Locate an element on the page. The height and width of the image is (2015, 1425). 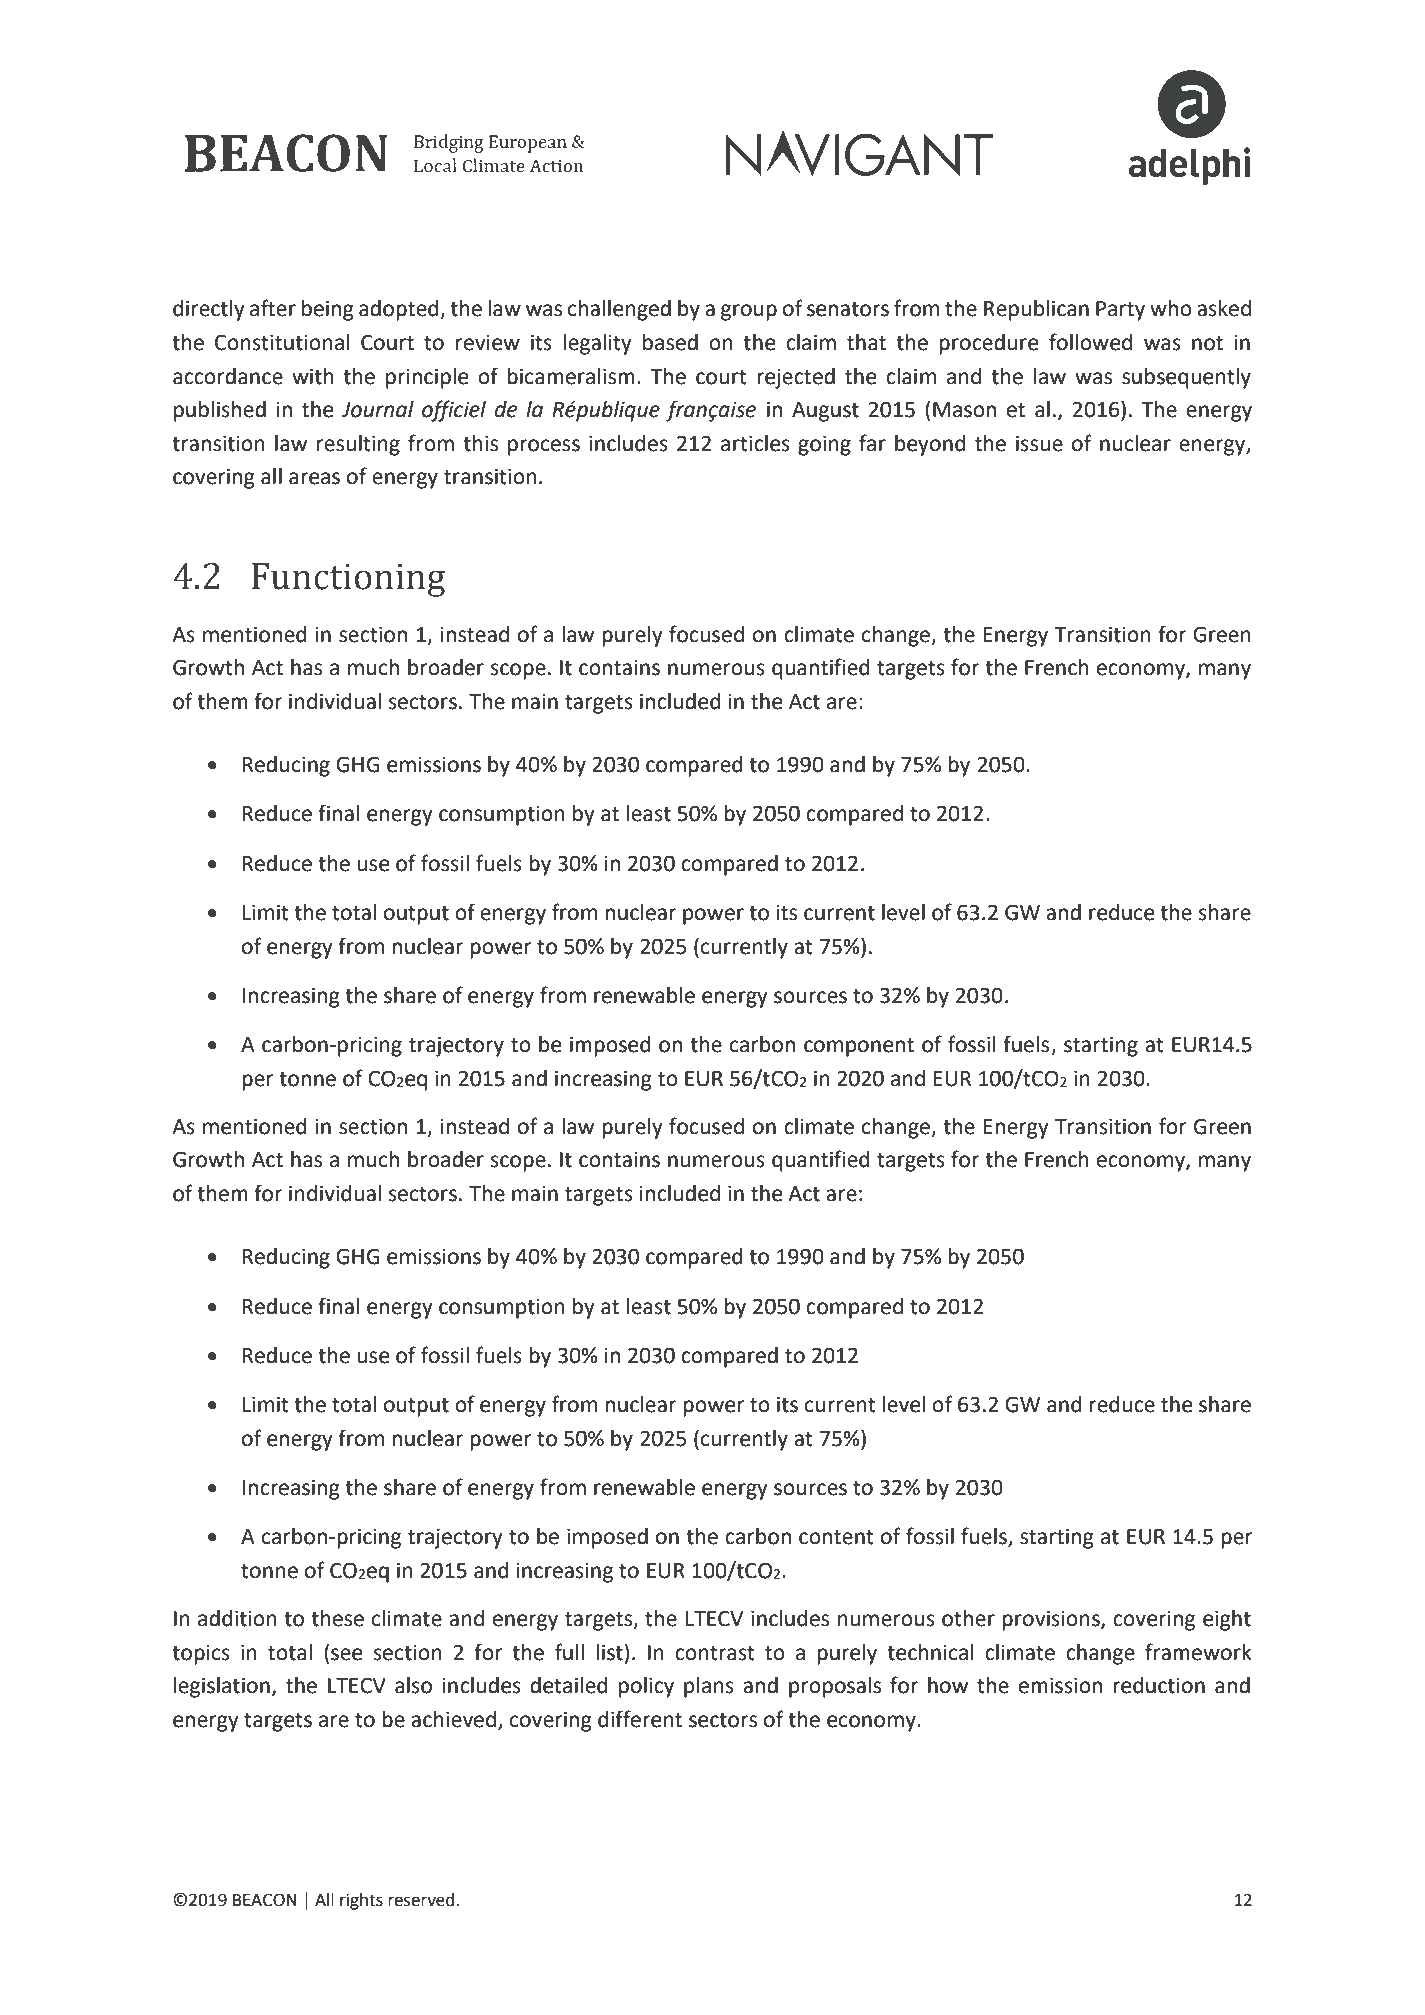
based is located at coordinates (670, 342).
